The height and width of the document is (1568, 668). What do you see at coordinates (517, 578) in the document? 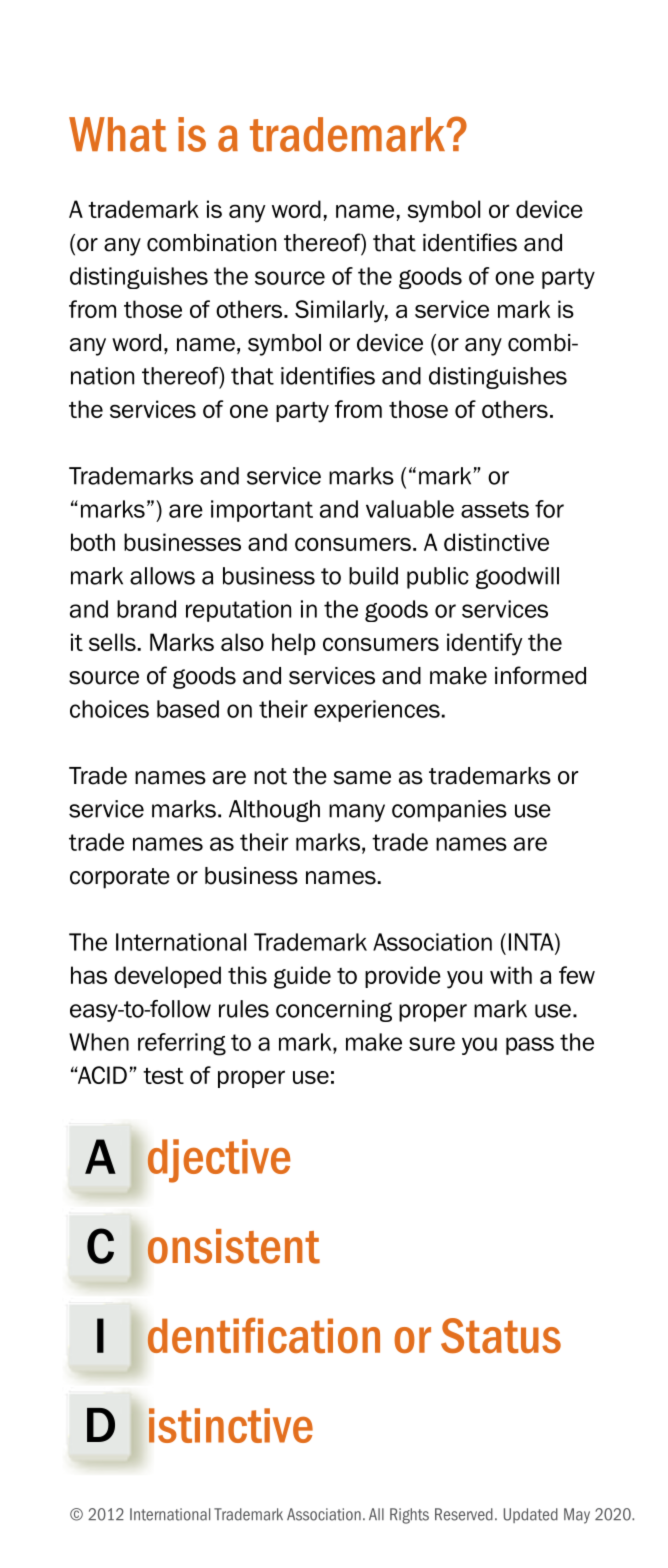
I see `goodwill` at bounding box center [517, 578].
